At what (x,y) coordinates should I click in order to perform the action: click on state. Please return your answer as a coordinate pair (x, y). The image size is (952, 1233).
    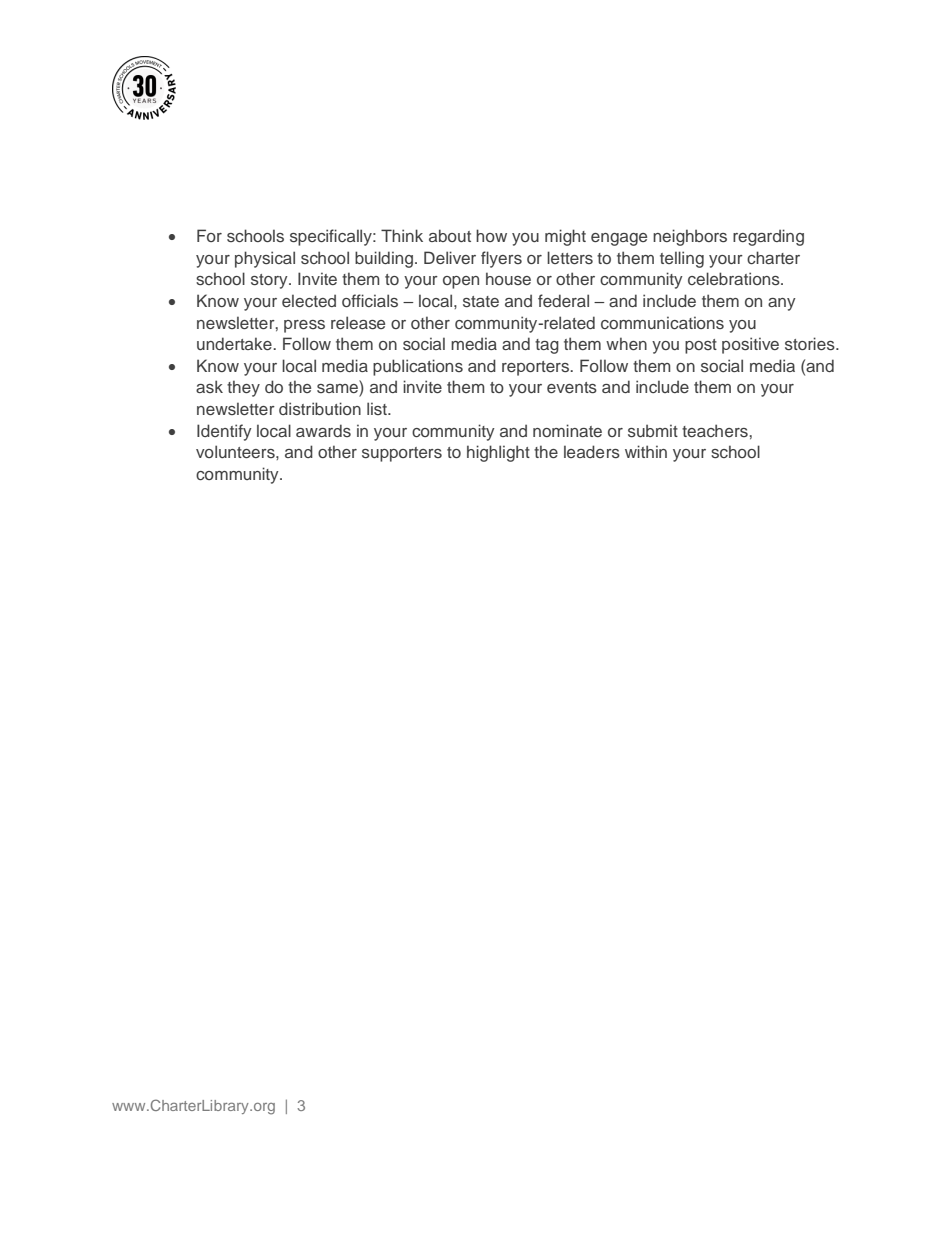
    Looking at the image, I should click on (481, 301).
